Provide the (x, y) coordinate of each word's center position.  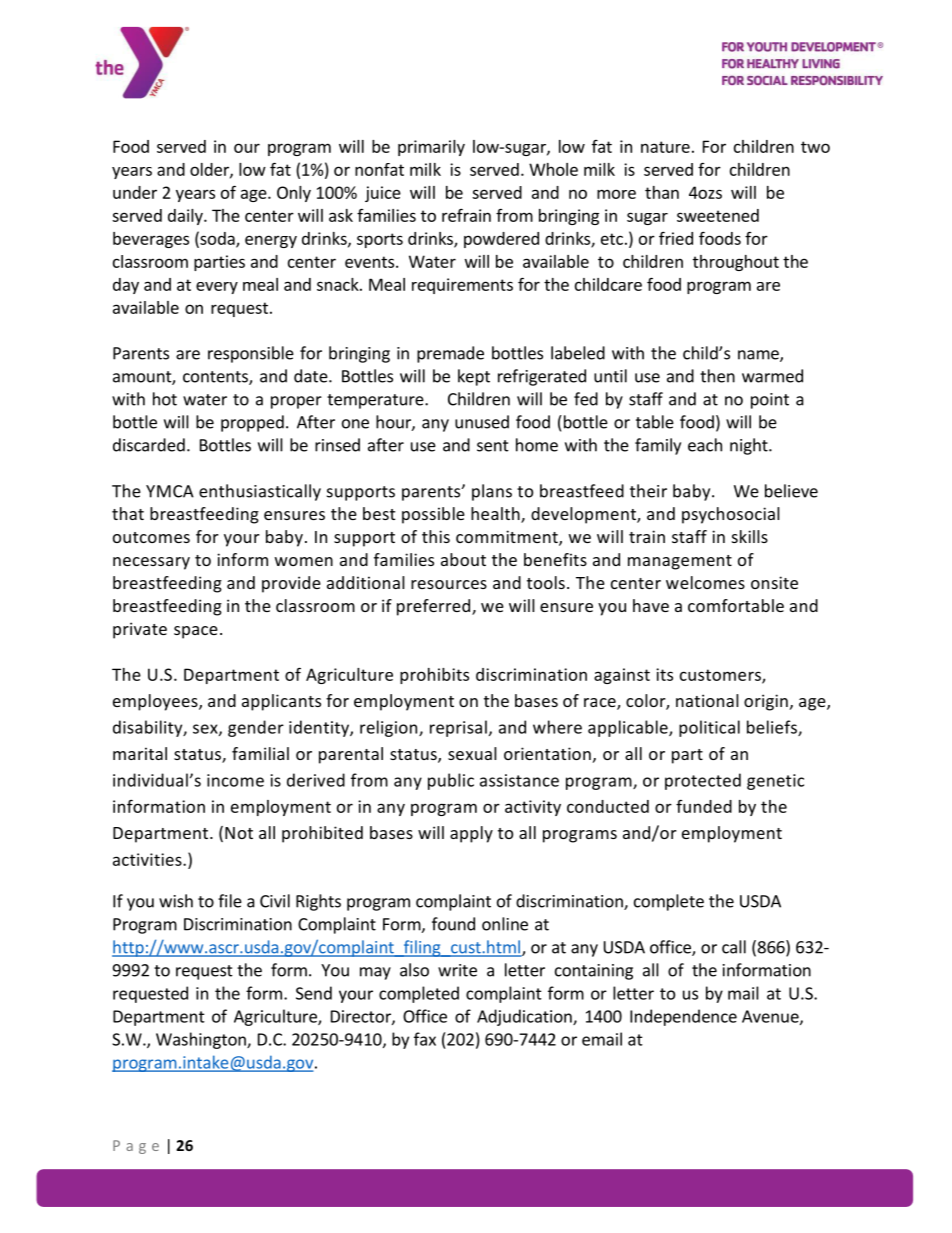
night (750, 446)
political (709, 728)
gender (256, 728)
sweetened (718, 215)
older (210, 170)
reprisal (458, 728)
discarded (149, 445)
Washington (202, 1040)
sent (493, 446)
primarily (431, 148)
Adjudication (525, 1017)
